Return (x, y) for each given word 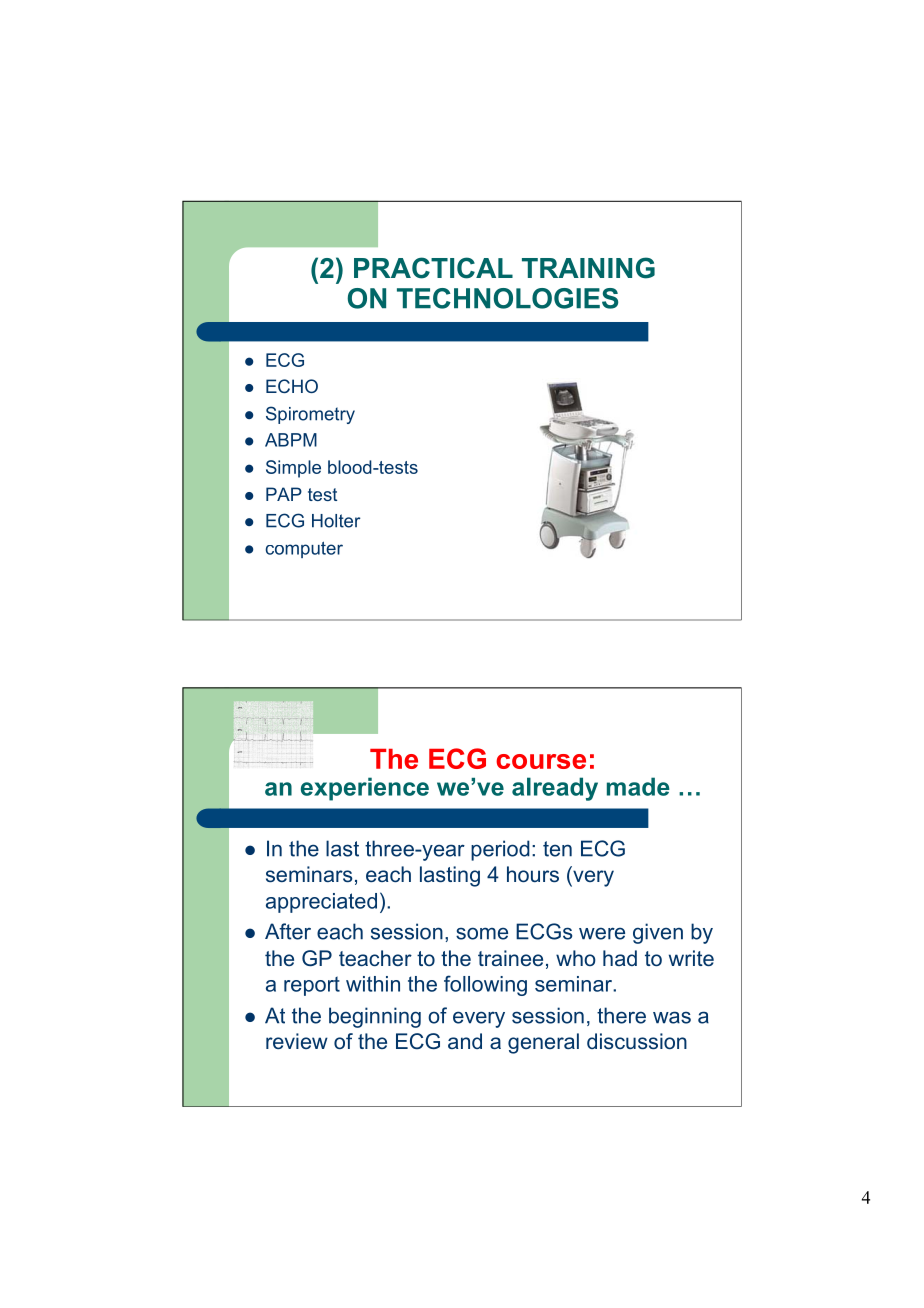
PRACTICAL (433, 268)
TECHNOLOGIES (507, 298)
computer (304, 549)
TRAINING (588, 268)
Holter (336, 521)
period (500, 850)
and (465, 1041)
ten (557, 849)
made (638, 786)
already (555, 789)
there (621, 1015)
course (541, 761)
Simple (293, 469)
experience (365, 789)
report (312, 986)
